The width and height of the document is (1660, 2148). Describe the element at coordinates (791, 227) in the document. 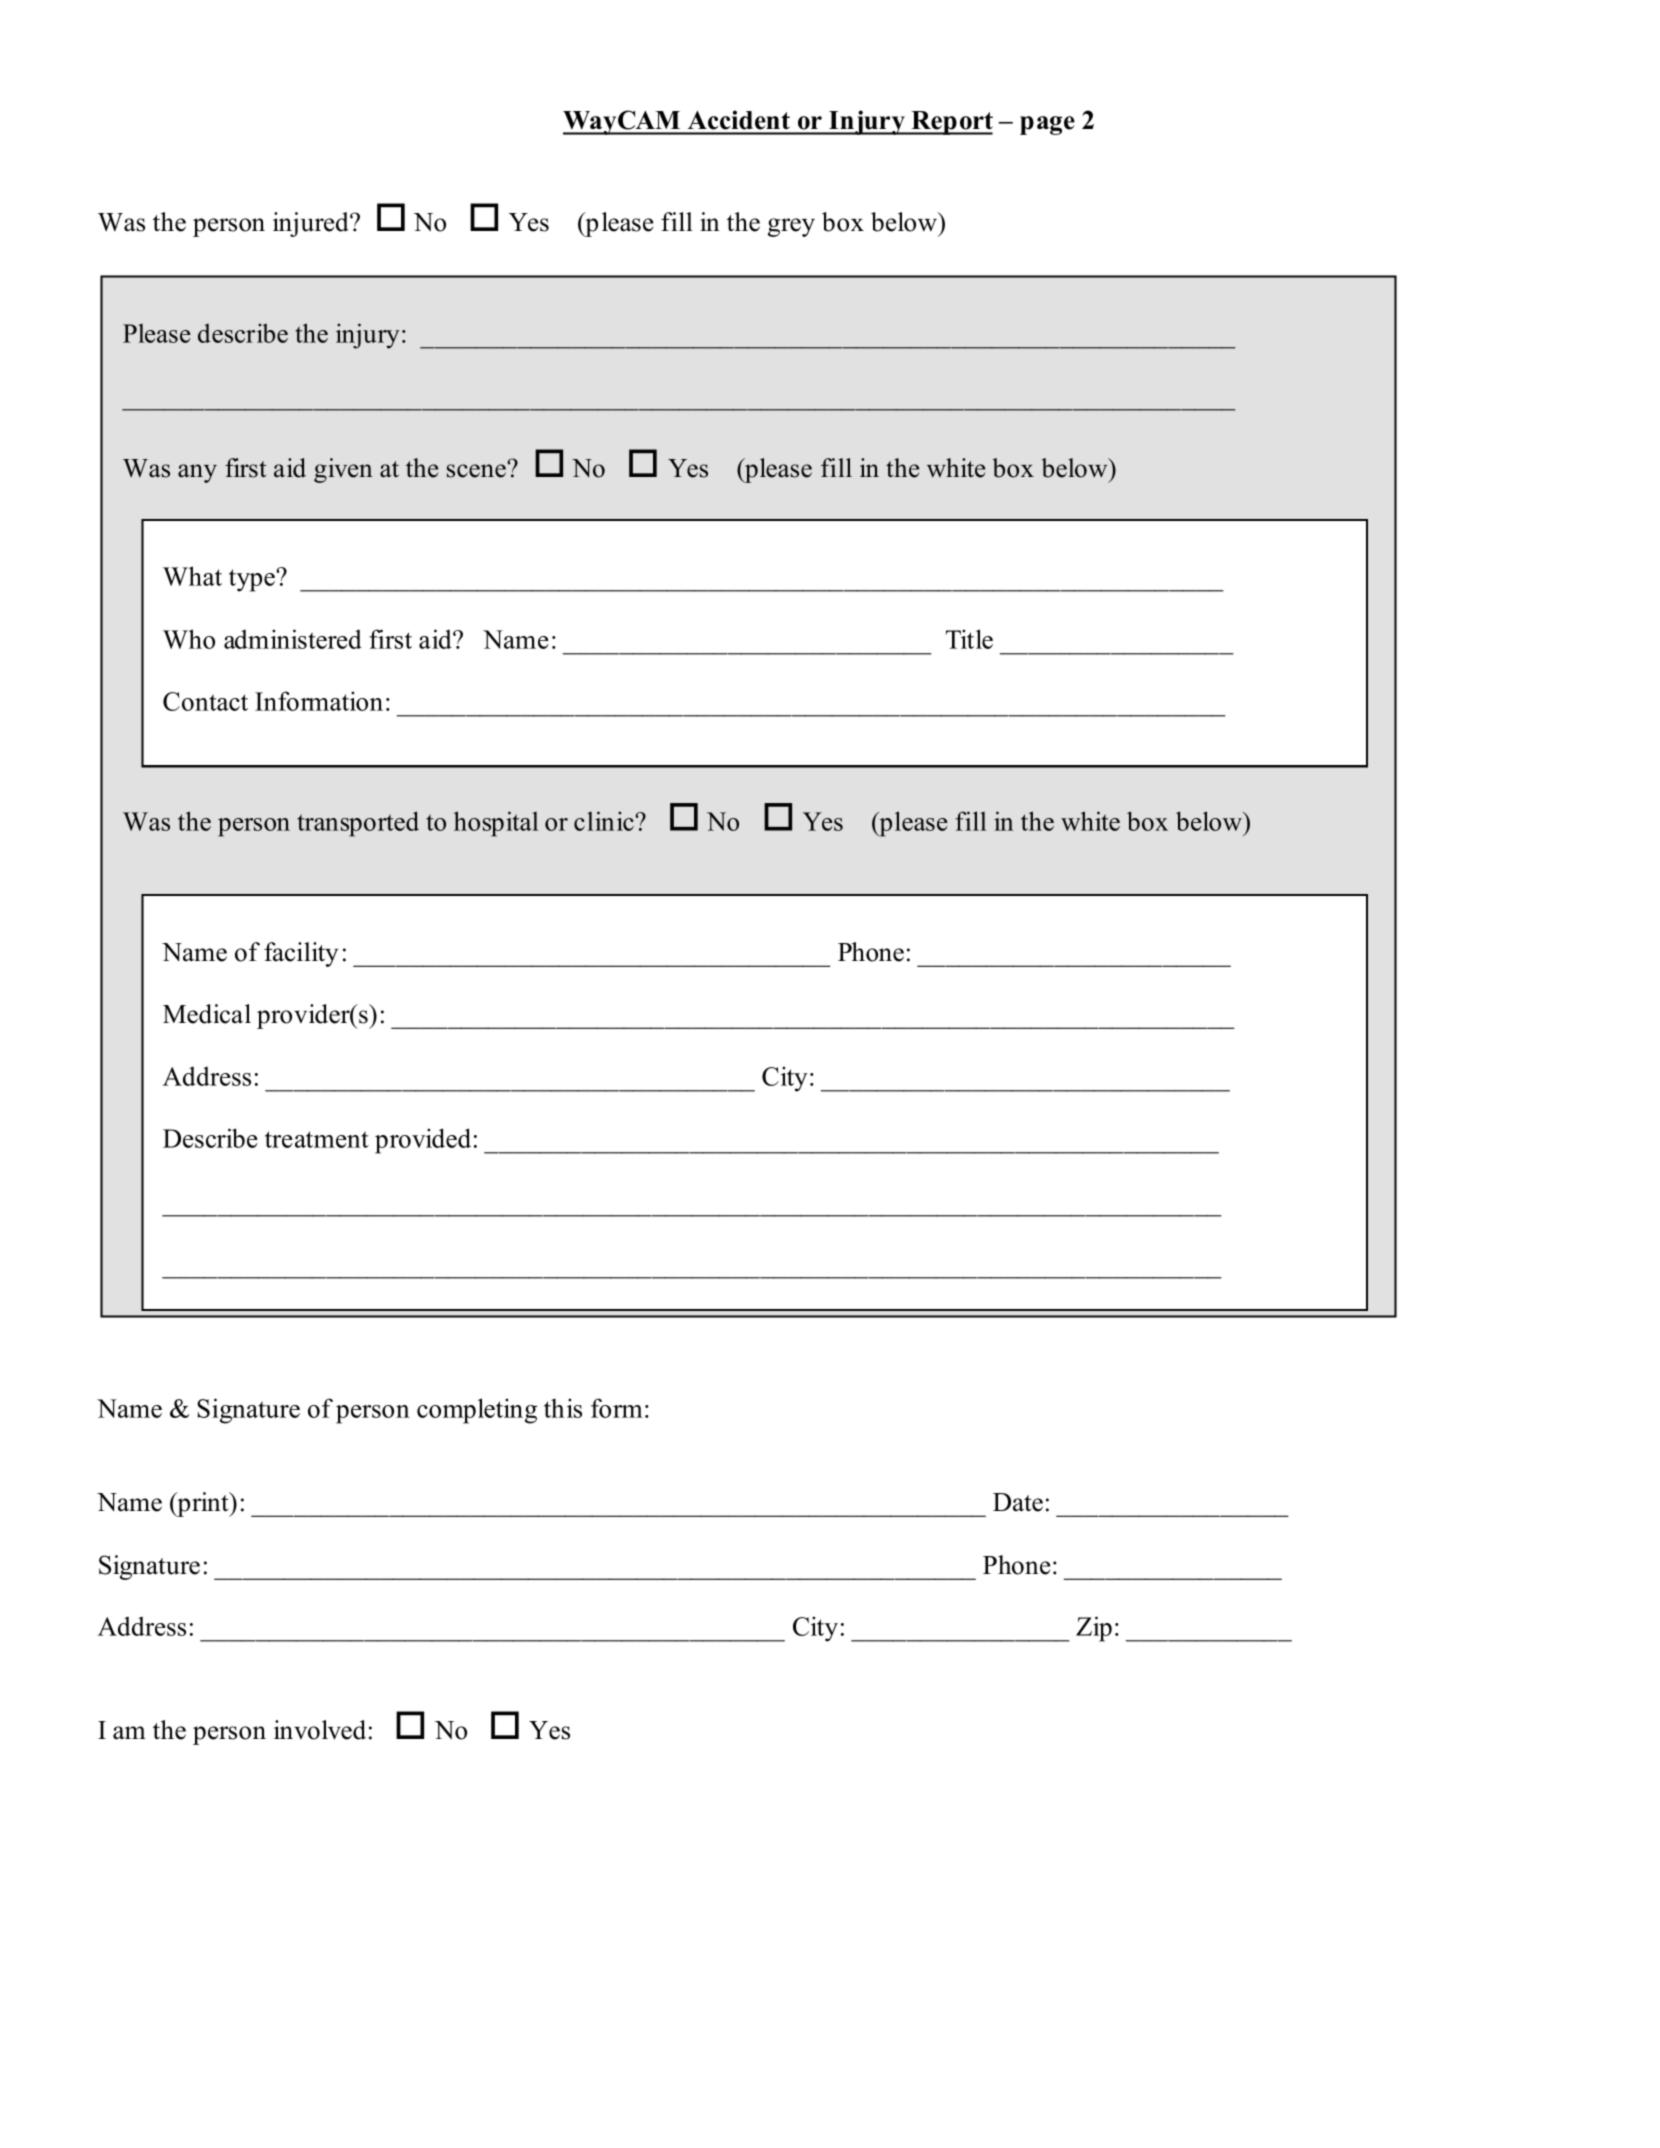

I see `grey` at that location.
